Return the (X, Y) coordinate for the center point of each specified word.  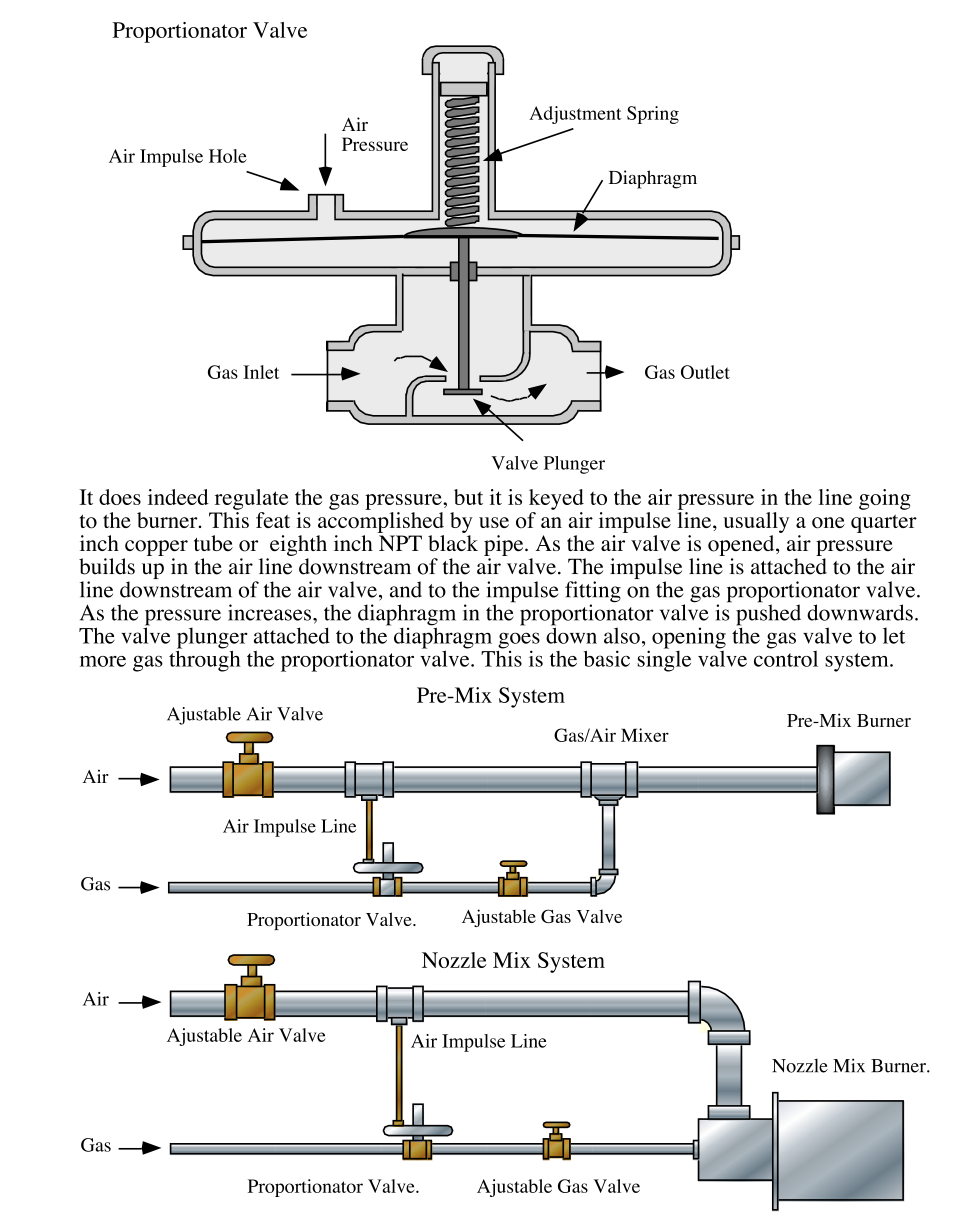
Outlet (705, 372)
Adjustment (575, 115)
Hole (228, 156)
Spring (653, 115)
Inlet (261, 372)
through (205, 660)
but (468, 497)
